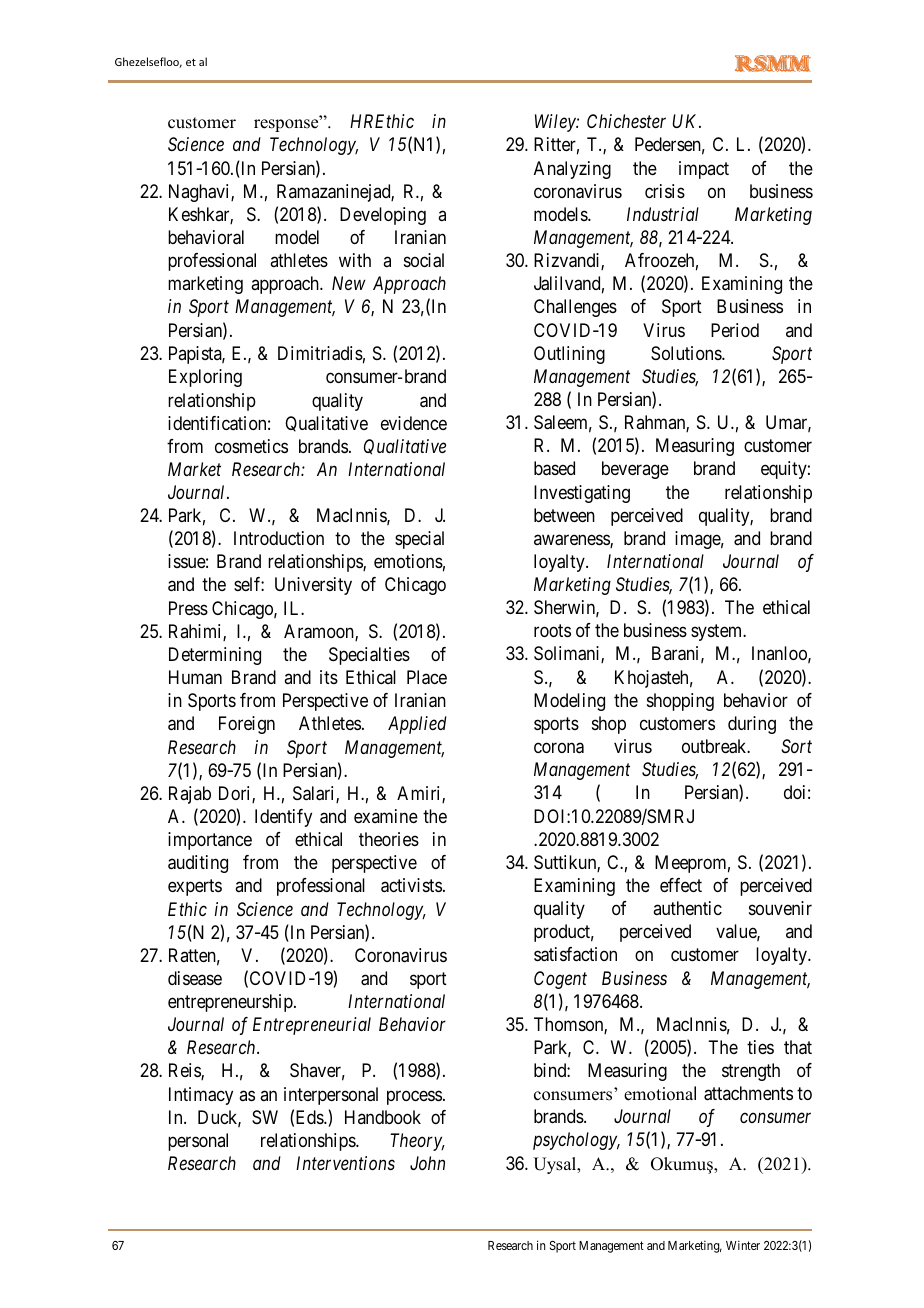  Describe the element at coordinates (572, 170) in the image. I see `Analyzing` at that location.
